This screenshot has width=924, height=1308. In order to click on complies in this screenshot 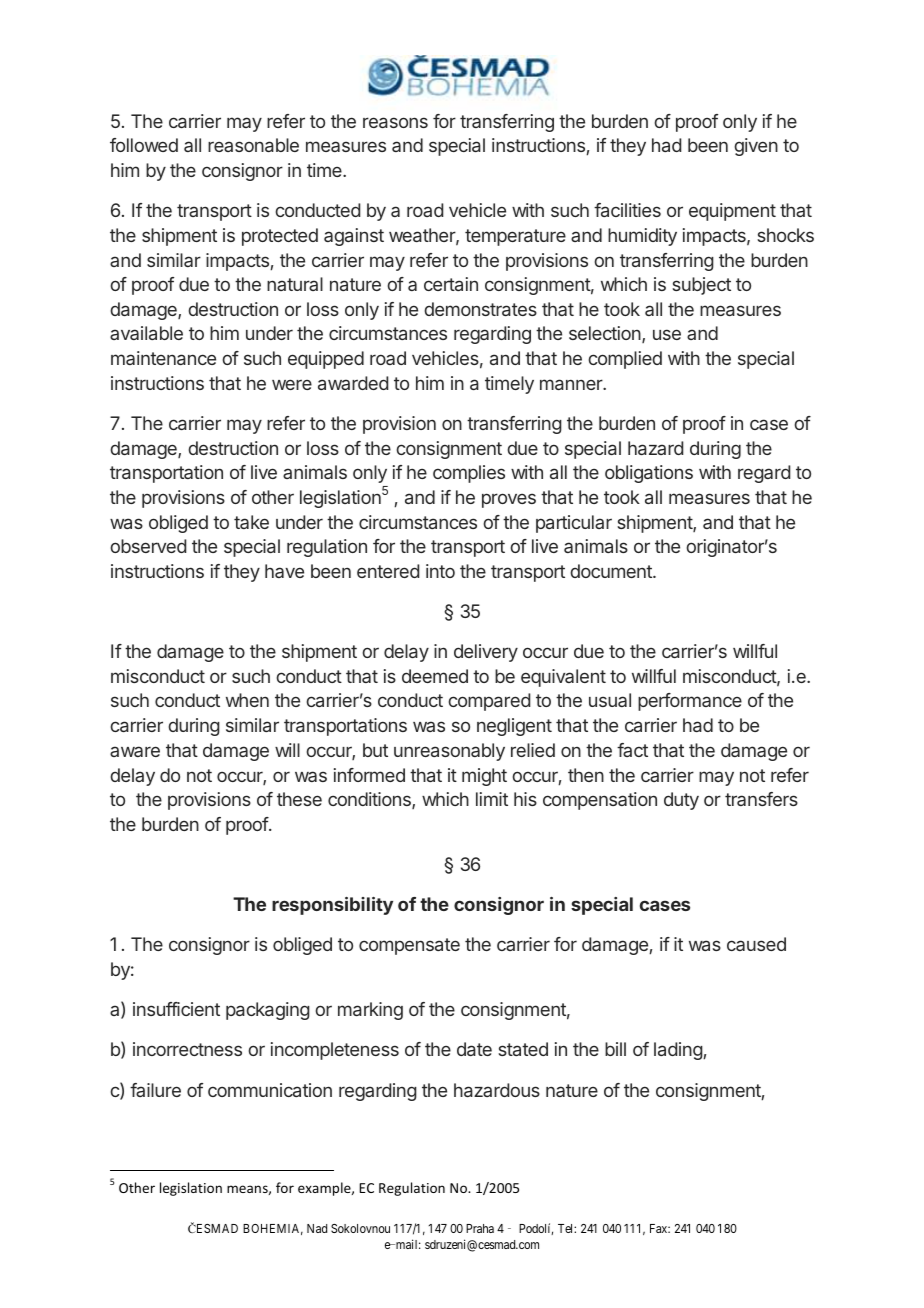, I will do `click(469, 474)`.
